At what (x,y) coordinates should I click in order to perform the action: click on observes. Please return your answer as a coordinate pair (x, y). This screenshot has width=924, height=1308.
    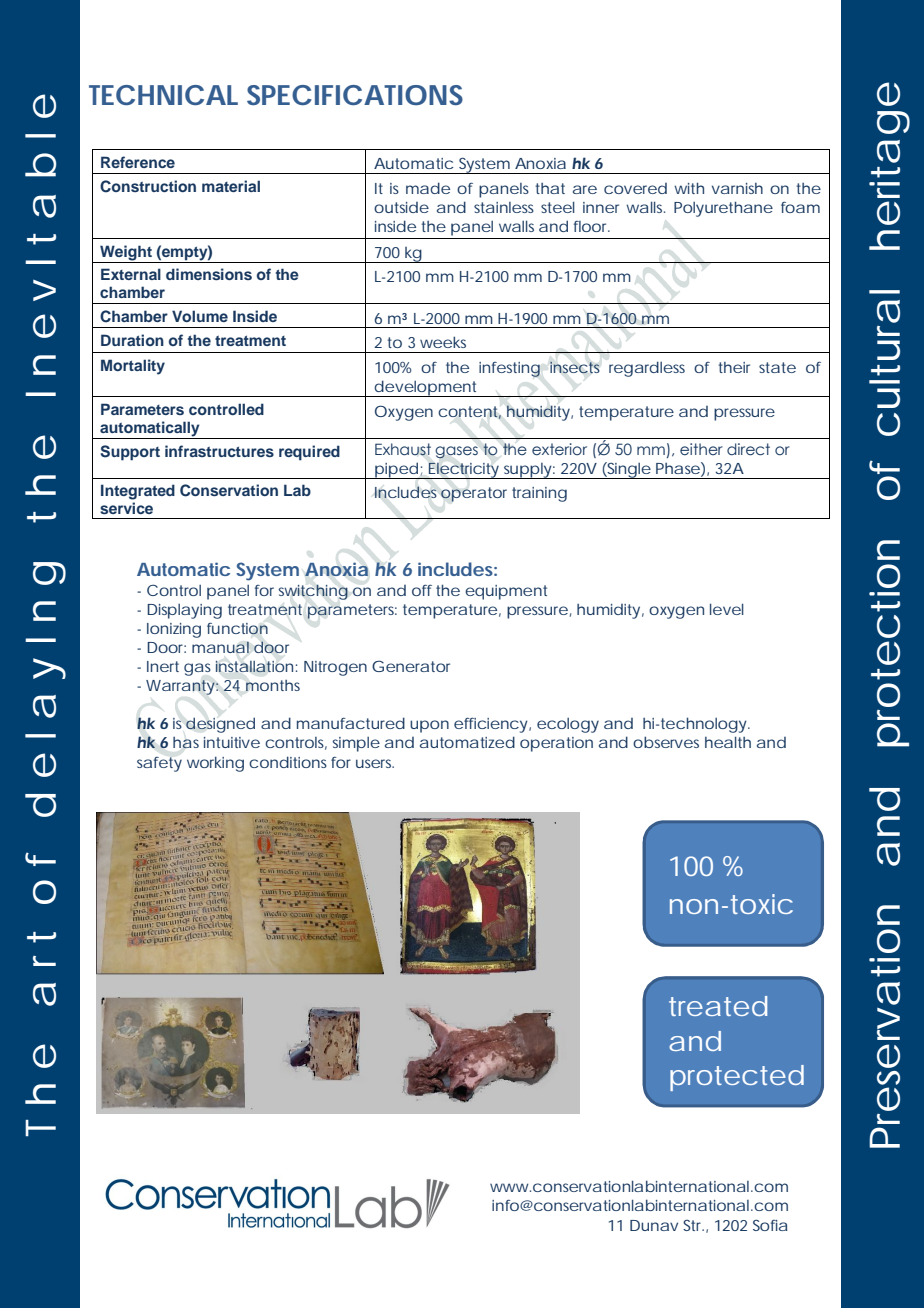
    Looking at the image, I should click on (666, 742).
